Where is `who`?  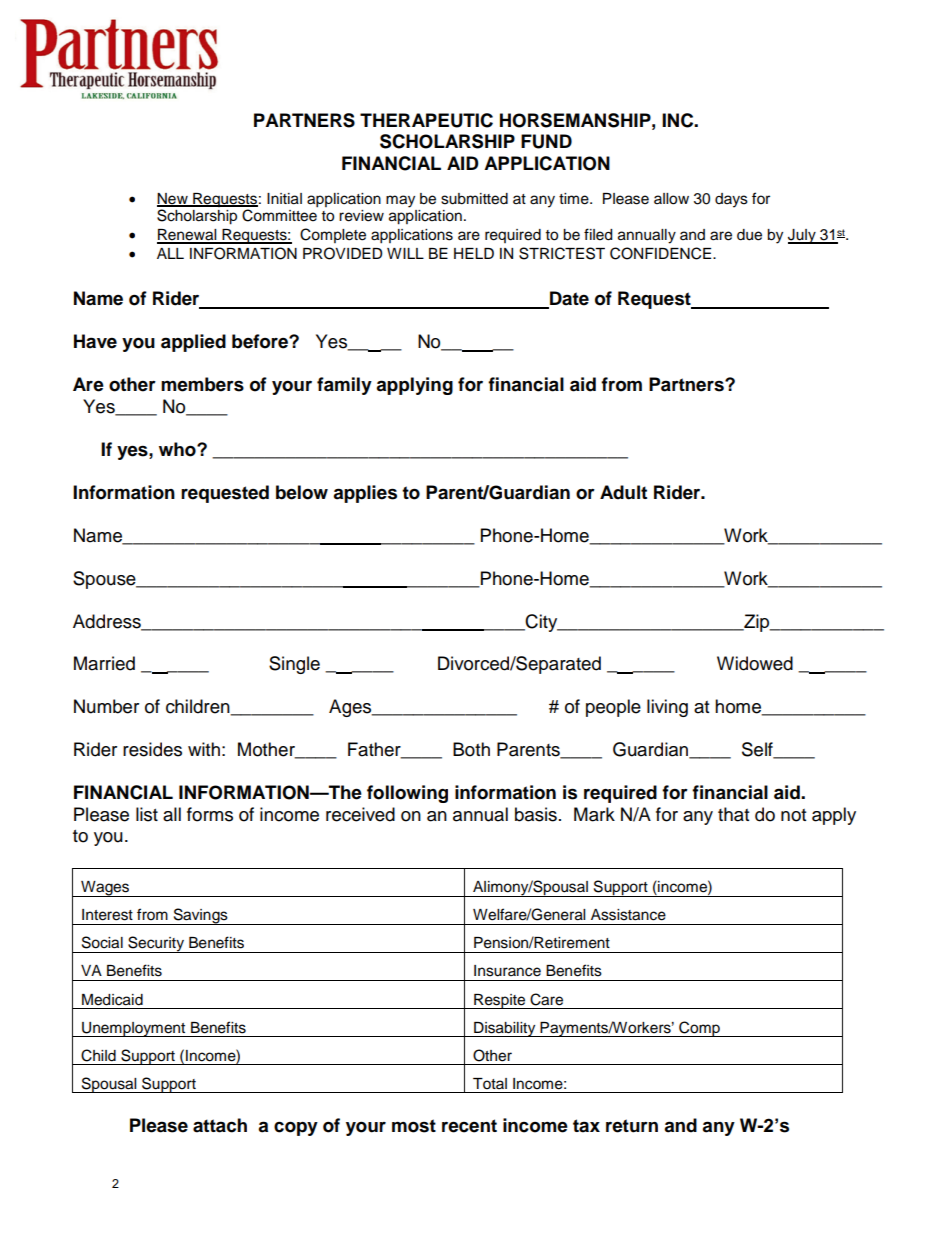 who is located at coordinates (178, 449).
